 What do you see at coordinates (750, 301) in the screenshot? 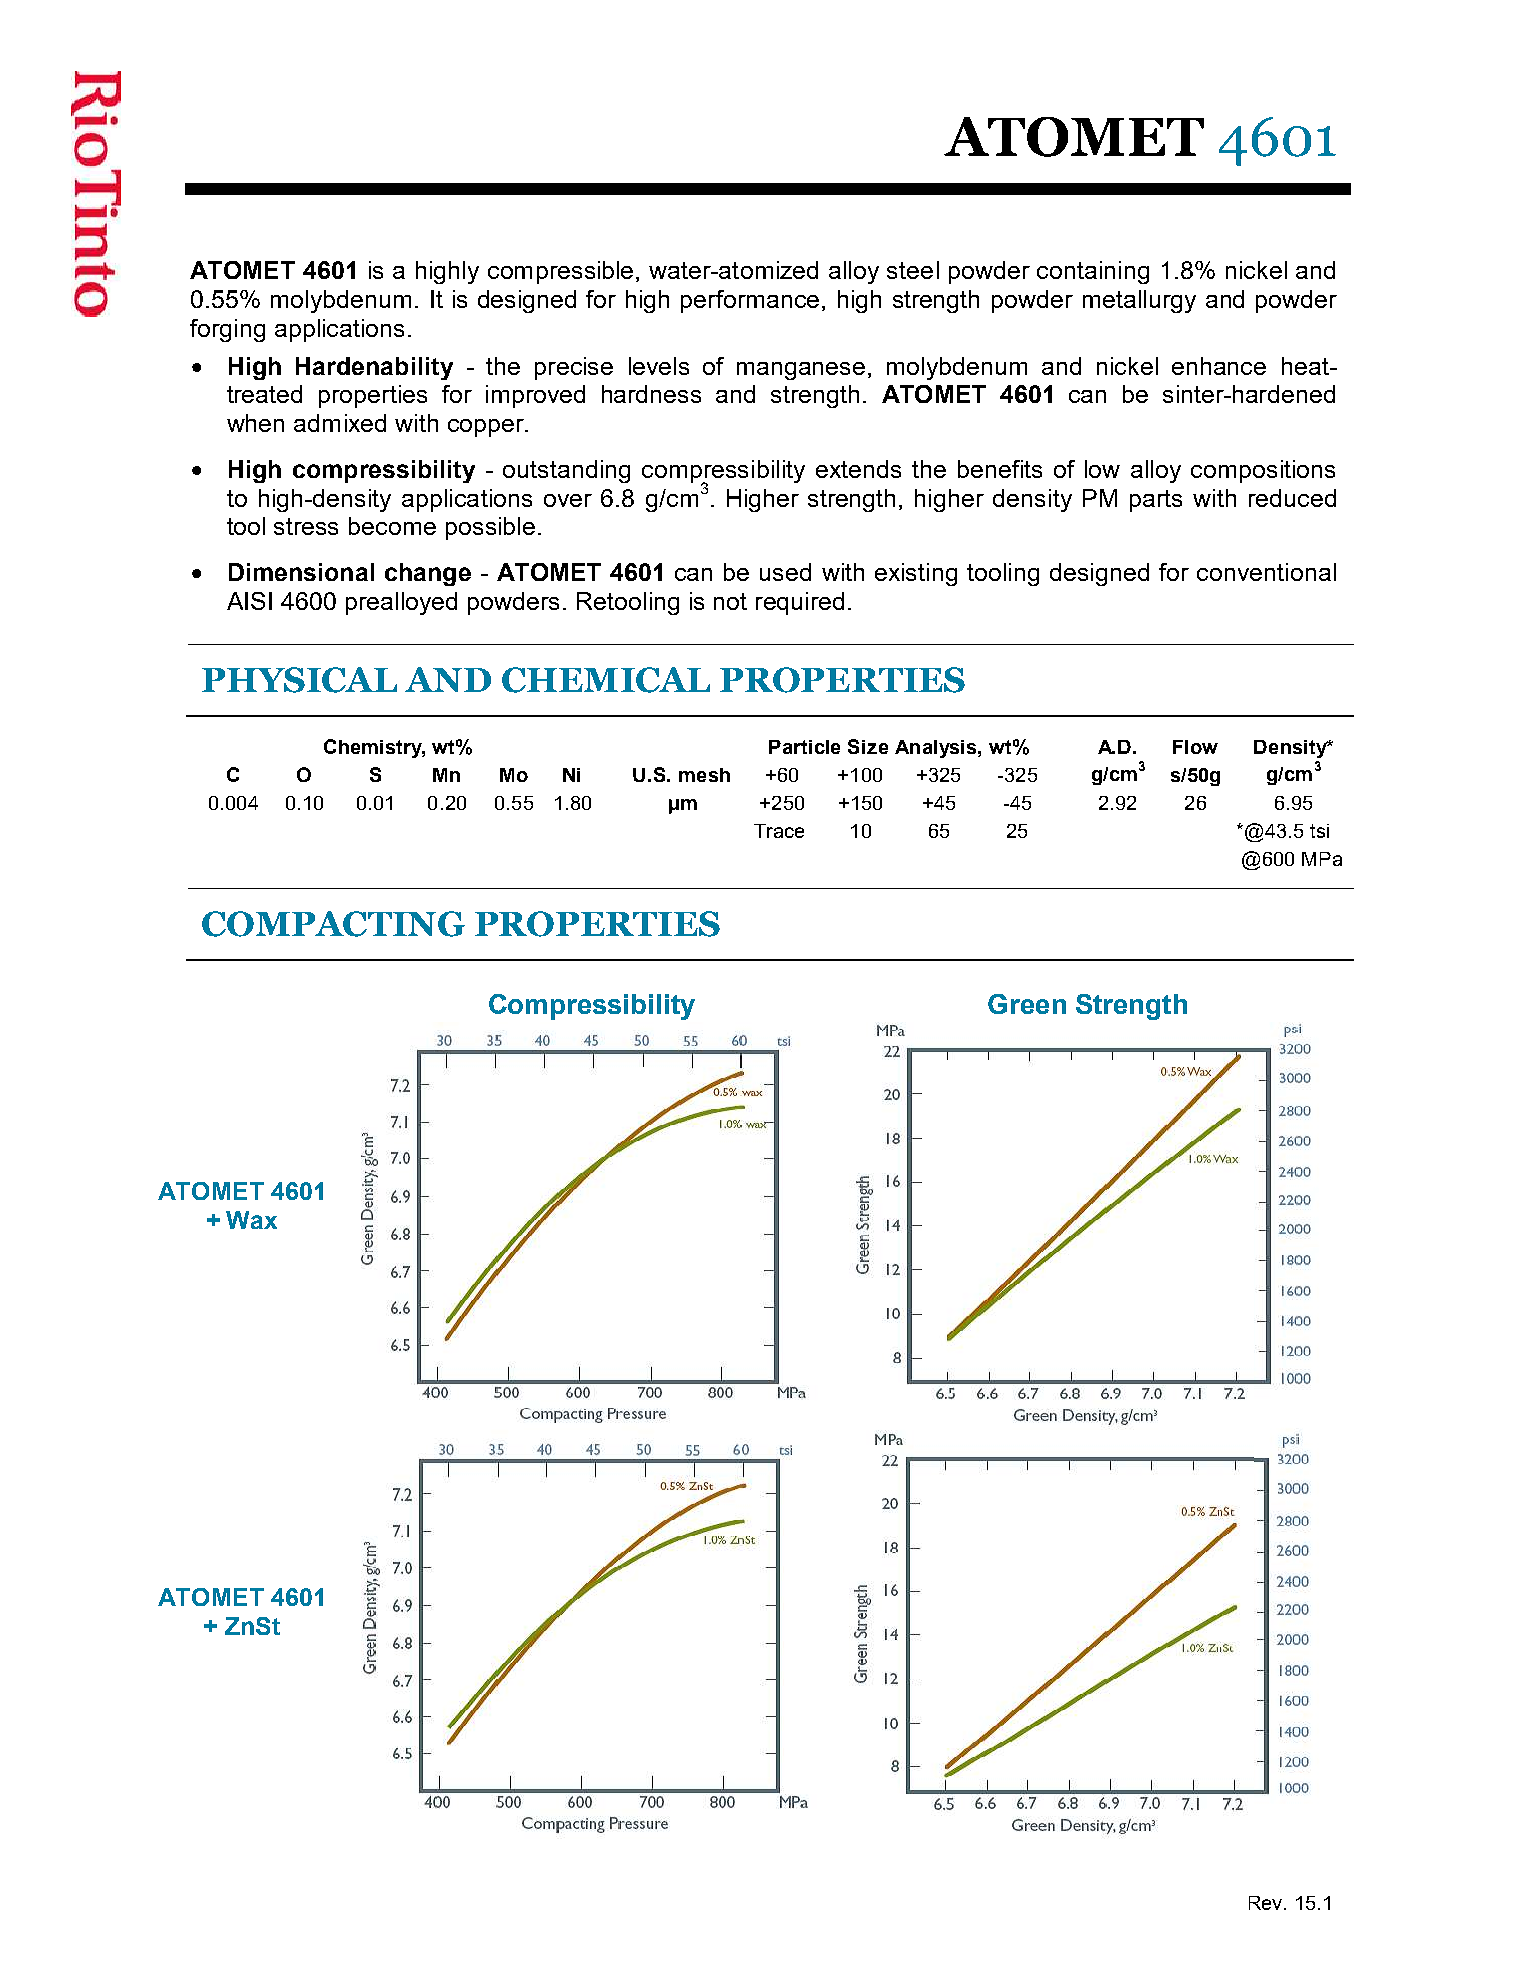
I see `performance` at bounding box center [750, 301].
